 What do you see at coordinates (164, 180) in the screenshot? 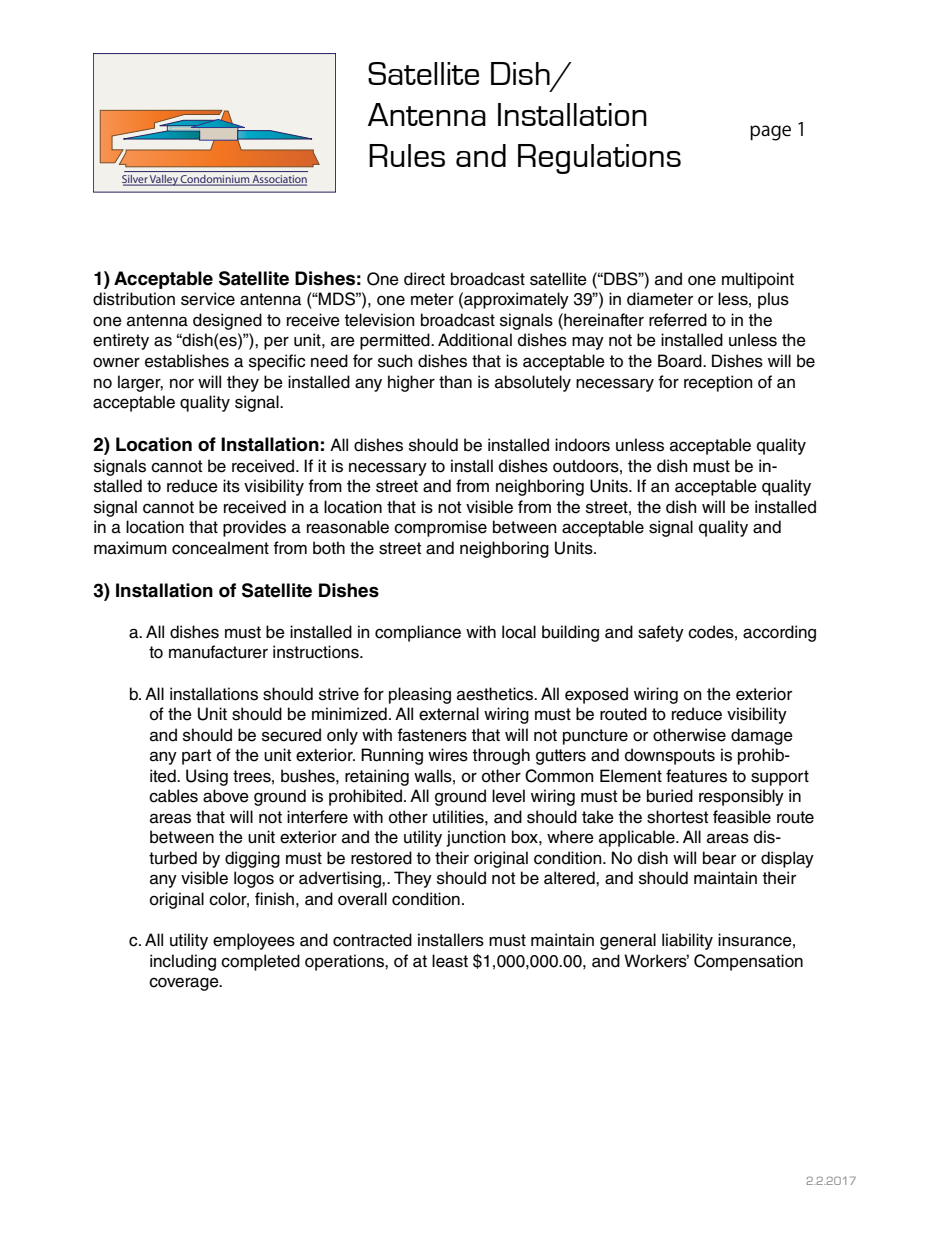
I see `Valley` at bounding box center [164, 180].
